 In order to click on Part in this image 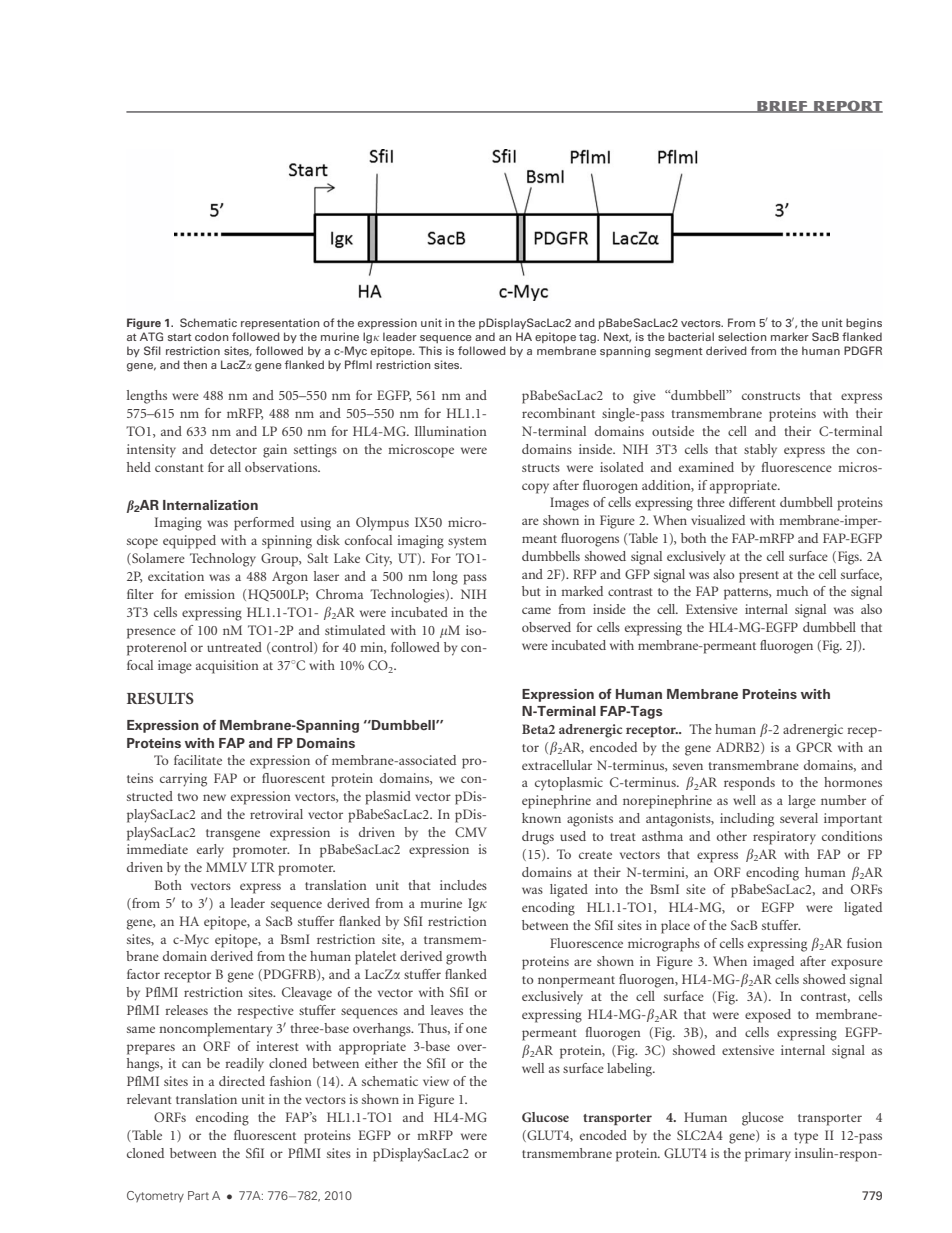, I will do `click(198, 1195)`.
